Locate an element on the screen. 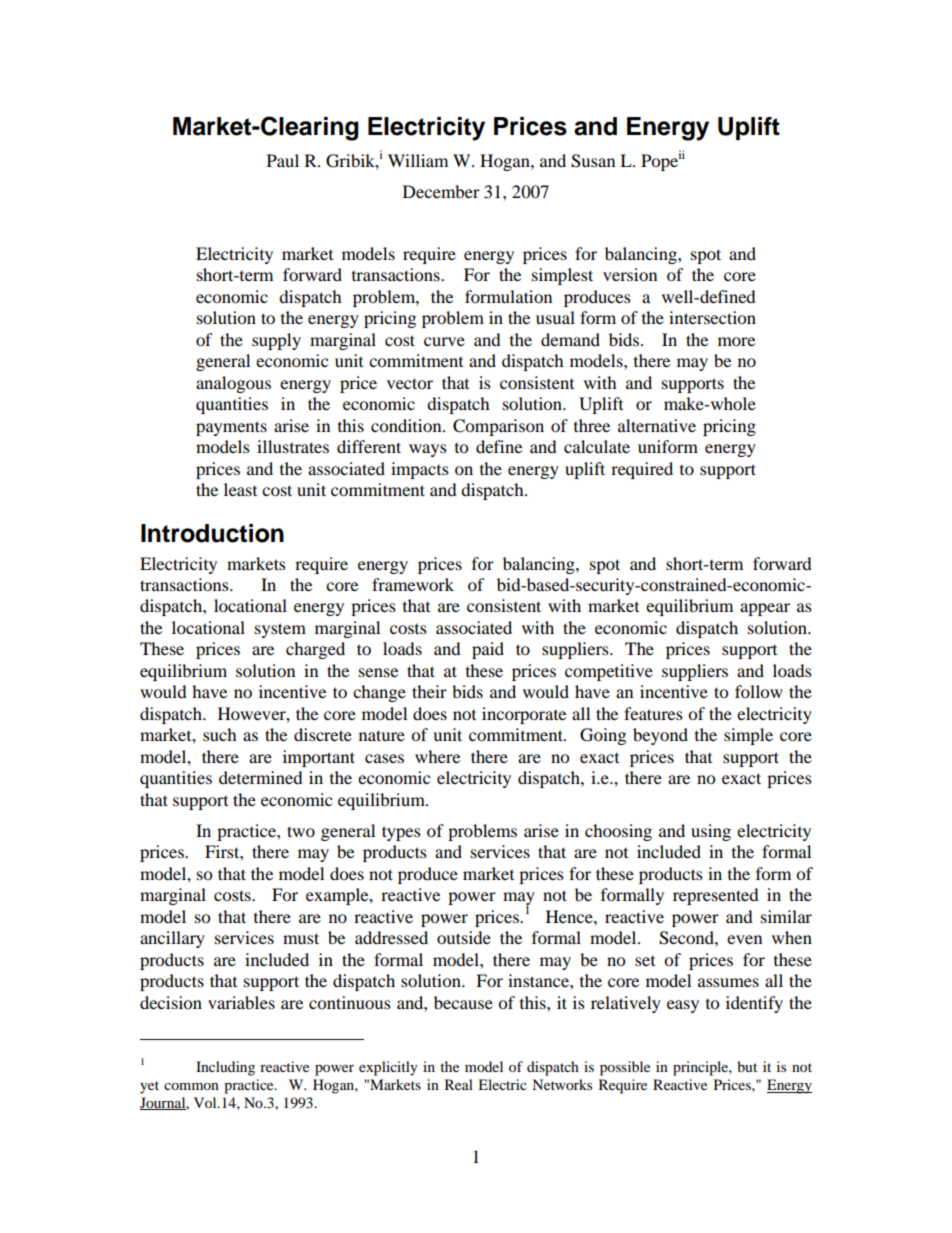 Image resolution: width=952 pixels, height=1233 pixels. Real is located at coordinates (459, 1084).
